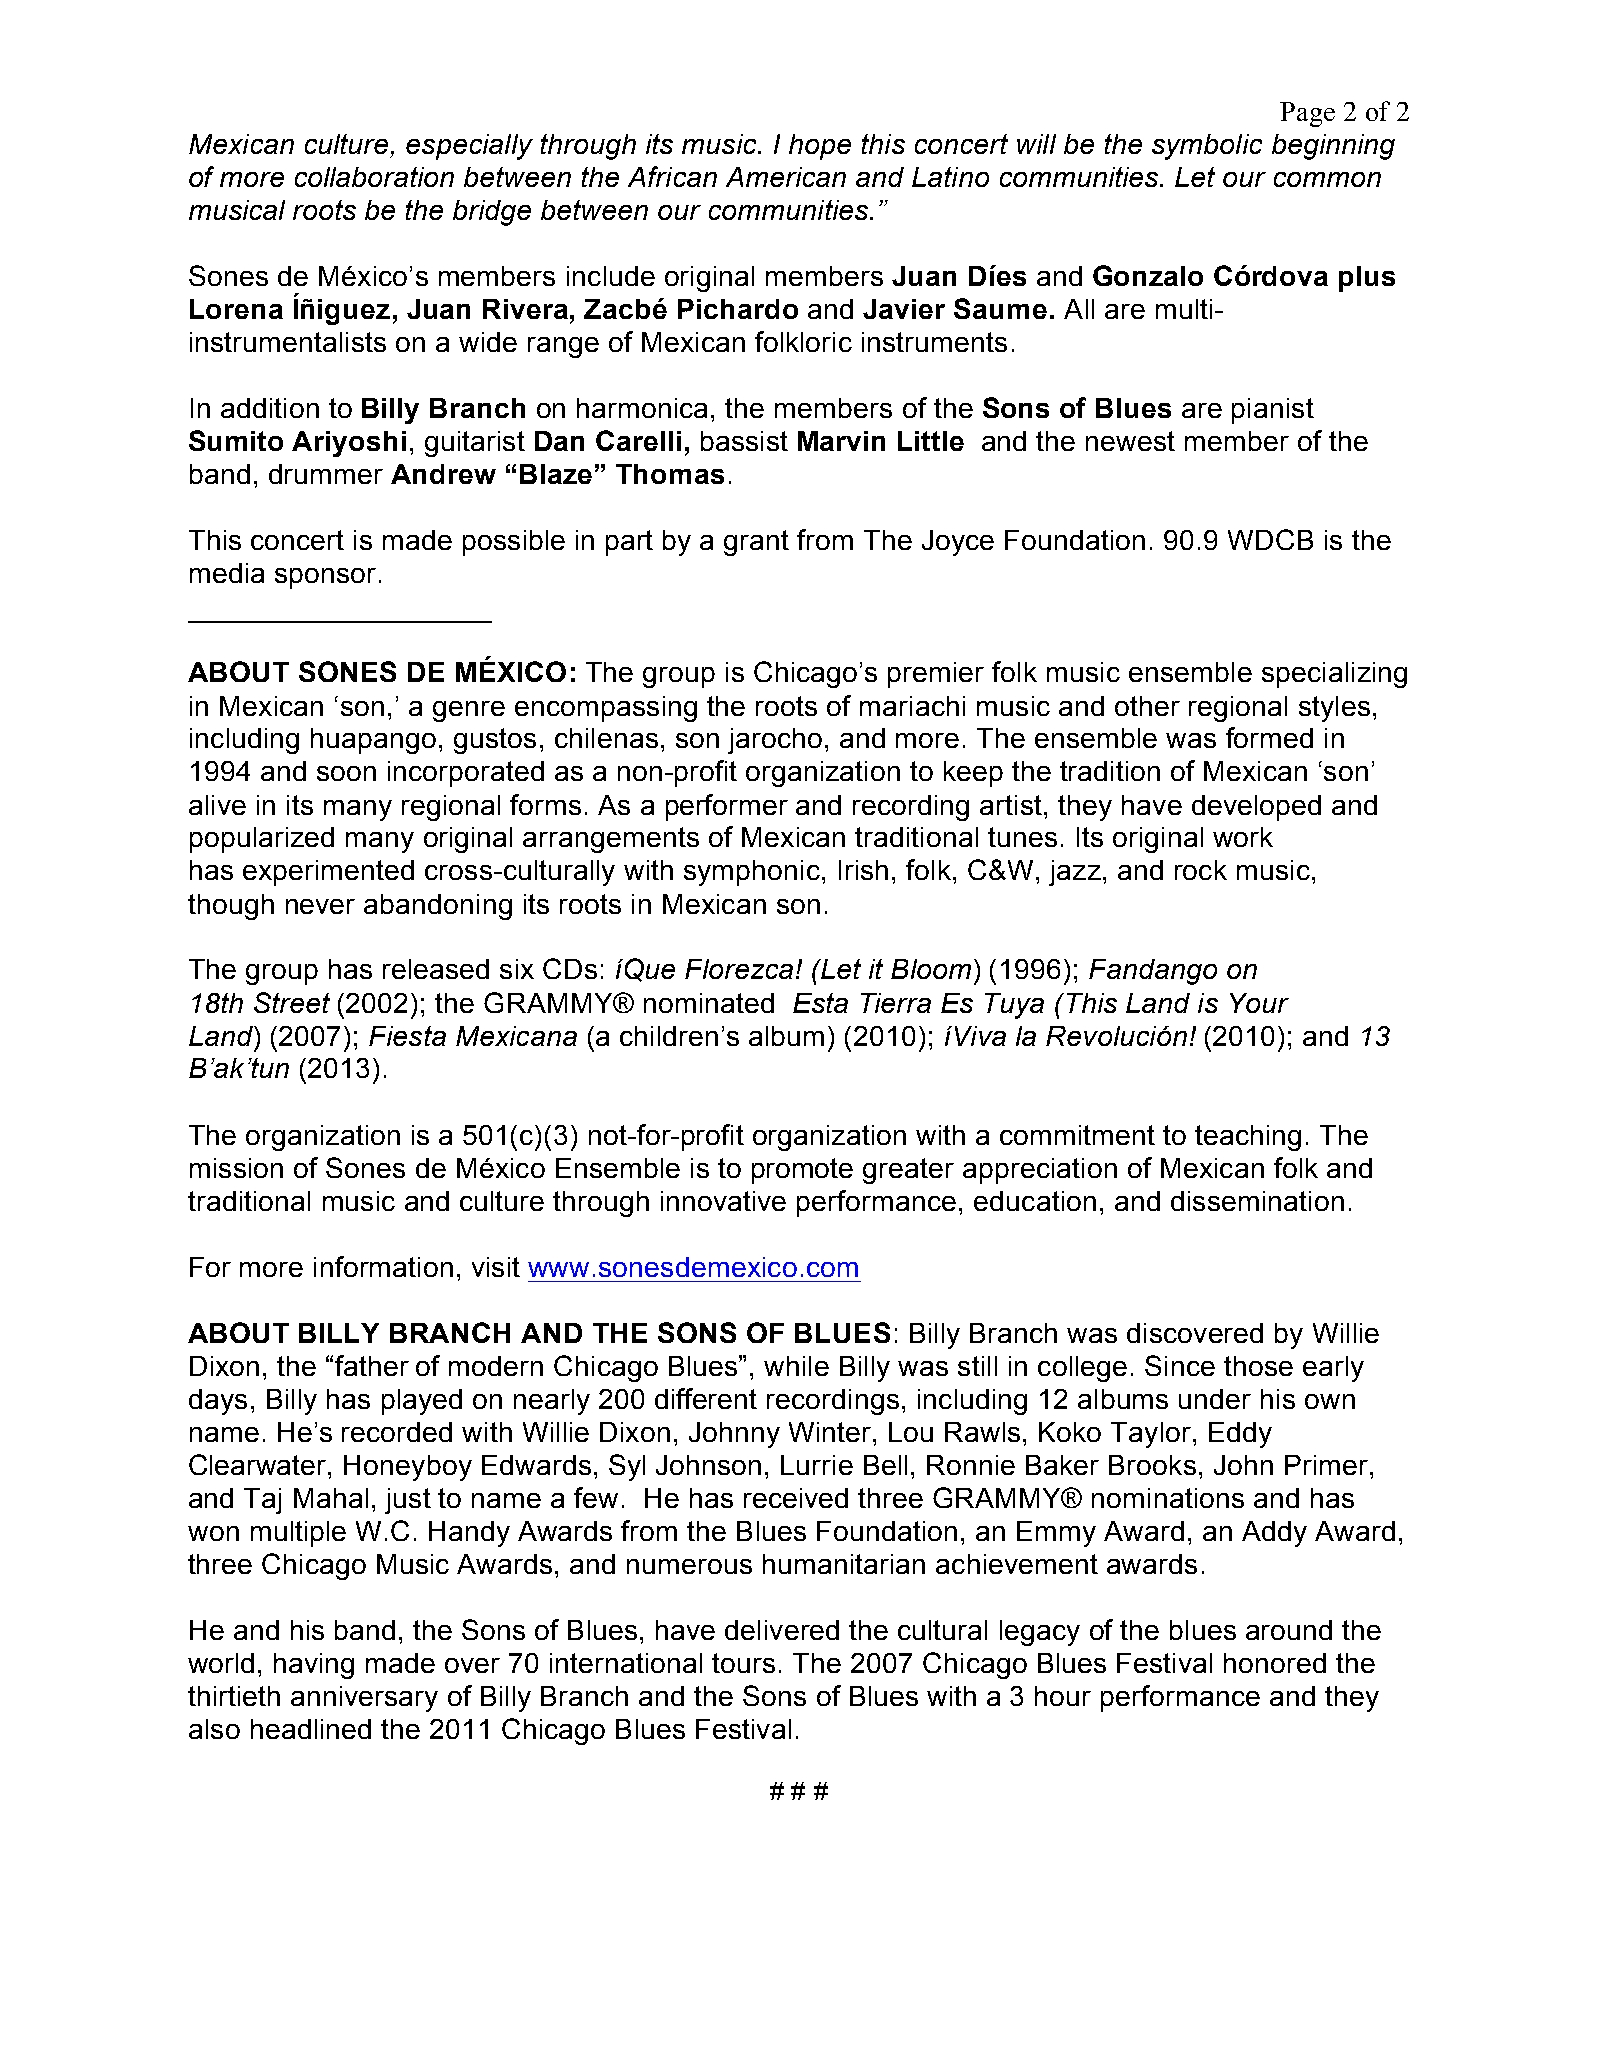 This page has height=2068, width=1598. What do you see at coordinates (374, 177) in the page?
I see `collaboration` at bounding box center [374, 177].
